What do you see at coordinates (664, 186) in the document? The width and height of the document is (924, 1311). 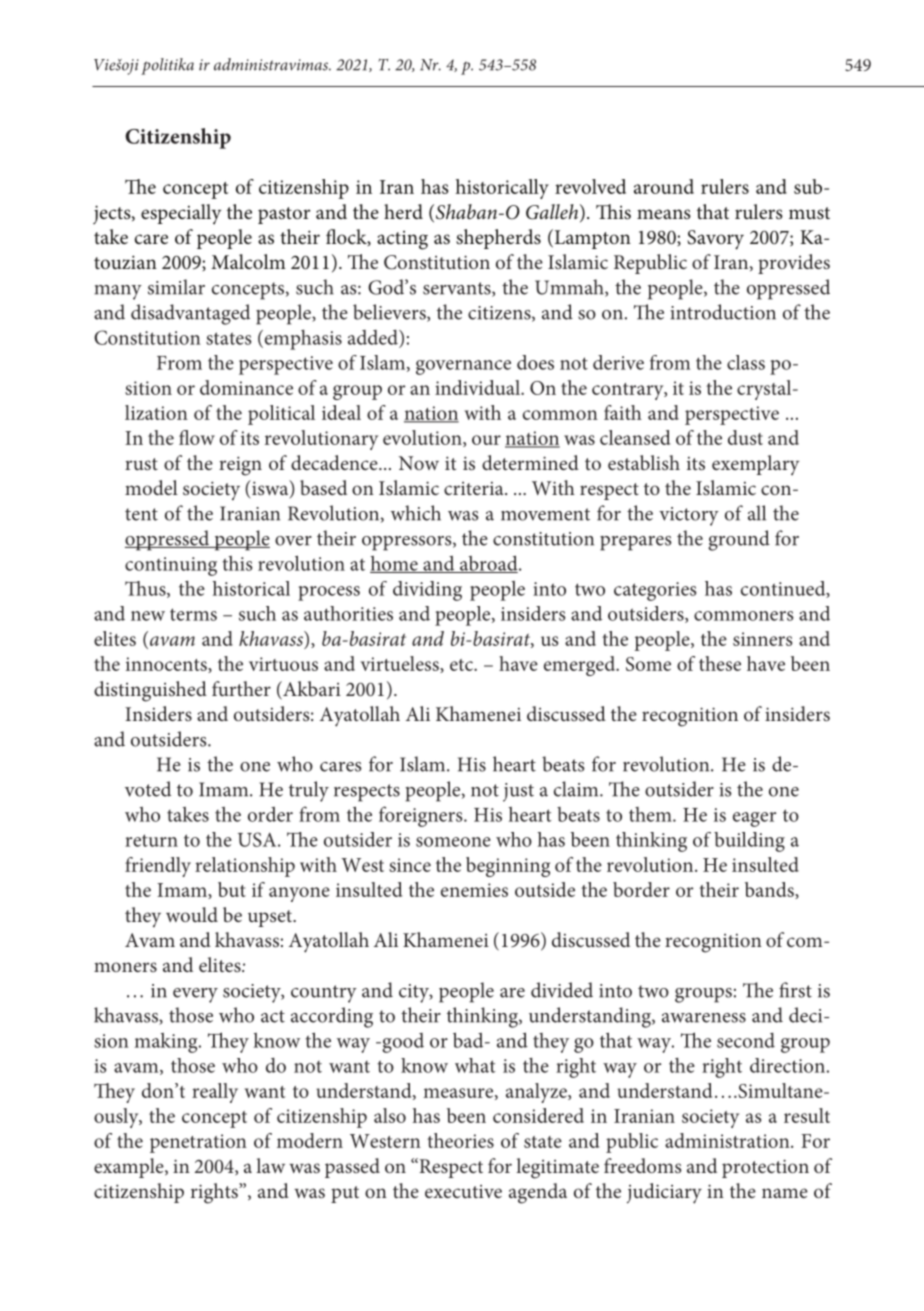 I see `around` at bounding box center [664, 186].
